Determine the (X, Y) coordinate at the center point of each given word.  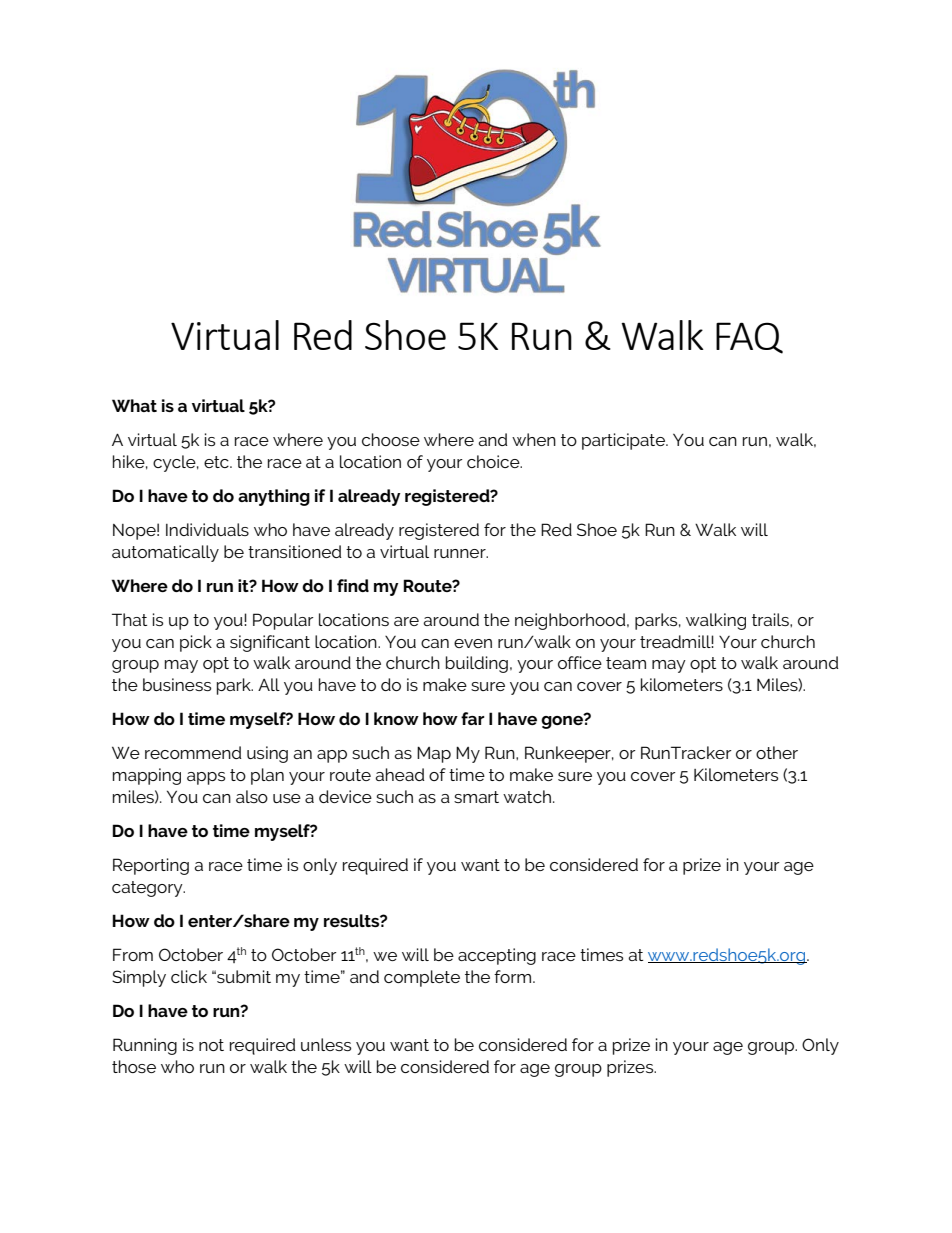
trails (771, 619)
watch (527, 796)
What (134, 405)
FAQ (749, 338)
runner (461, 553)
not (211, 1045)
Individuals (207, 529)
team (626, 663)
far (473, 718)
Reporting (151, 866)
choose (391, 439)
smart (476, 797)
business (177, 684)
